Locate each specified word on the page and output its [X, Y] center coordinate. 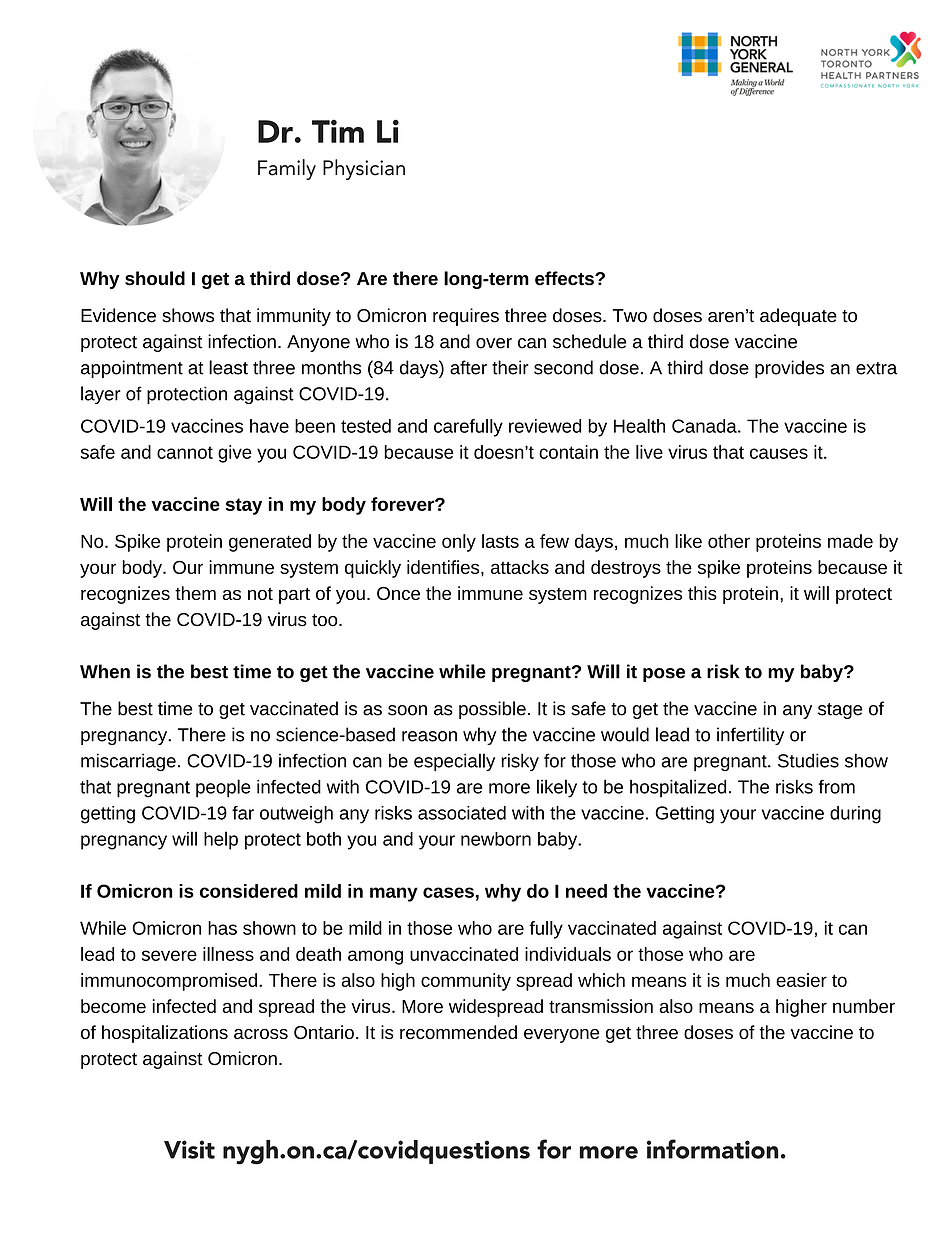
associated [462, 813]
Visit [189, 1149]
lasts [500, 541]
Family [287, 169]
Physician [364, 169]
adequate [798, 317]
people [223, 788]
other [729, 541]
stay [244, 506]
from [836, 787]
